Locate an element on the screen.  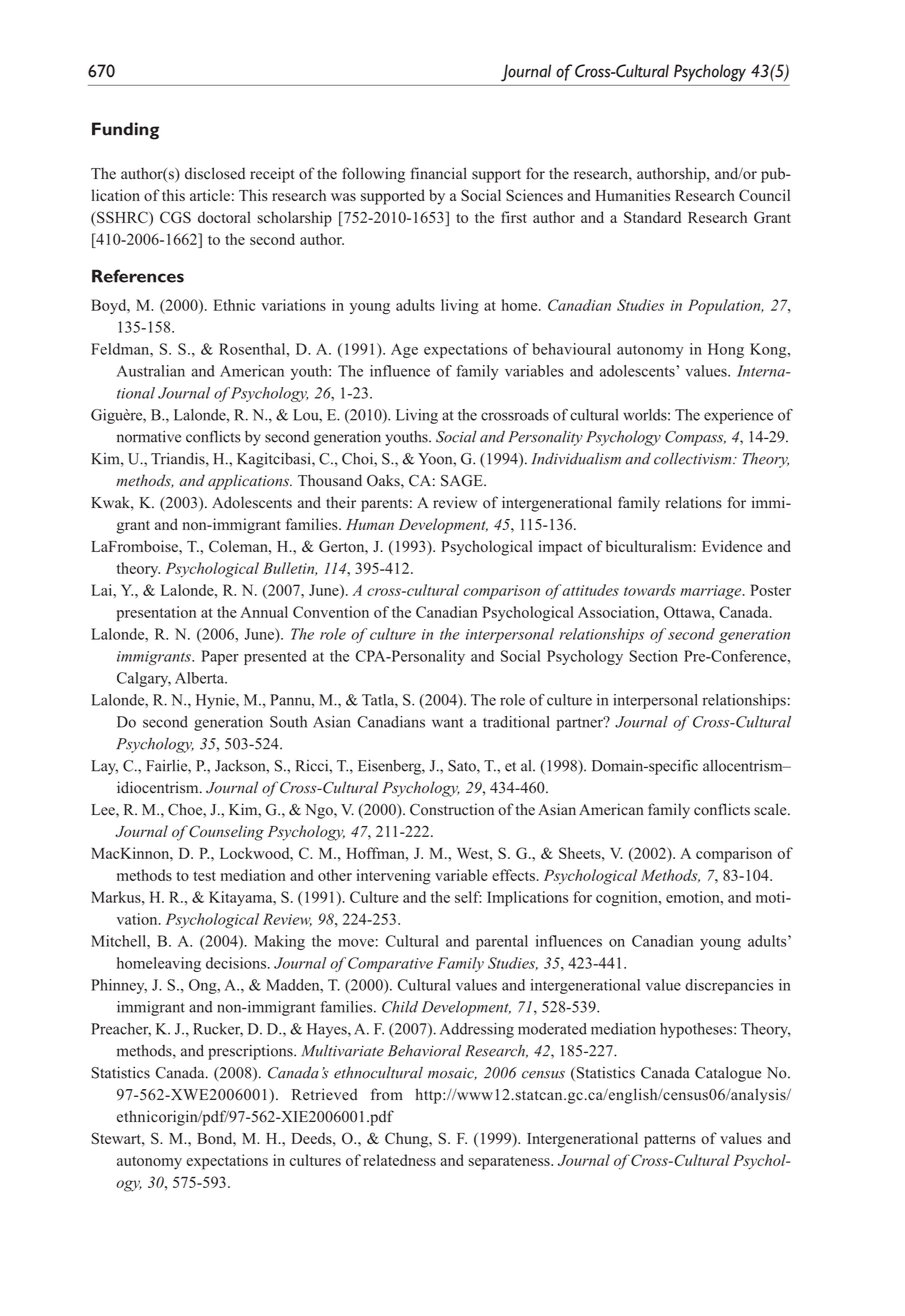
Standard is located at coordinates (652, 217).
